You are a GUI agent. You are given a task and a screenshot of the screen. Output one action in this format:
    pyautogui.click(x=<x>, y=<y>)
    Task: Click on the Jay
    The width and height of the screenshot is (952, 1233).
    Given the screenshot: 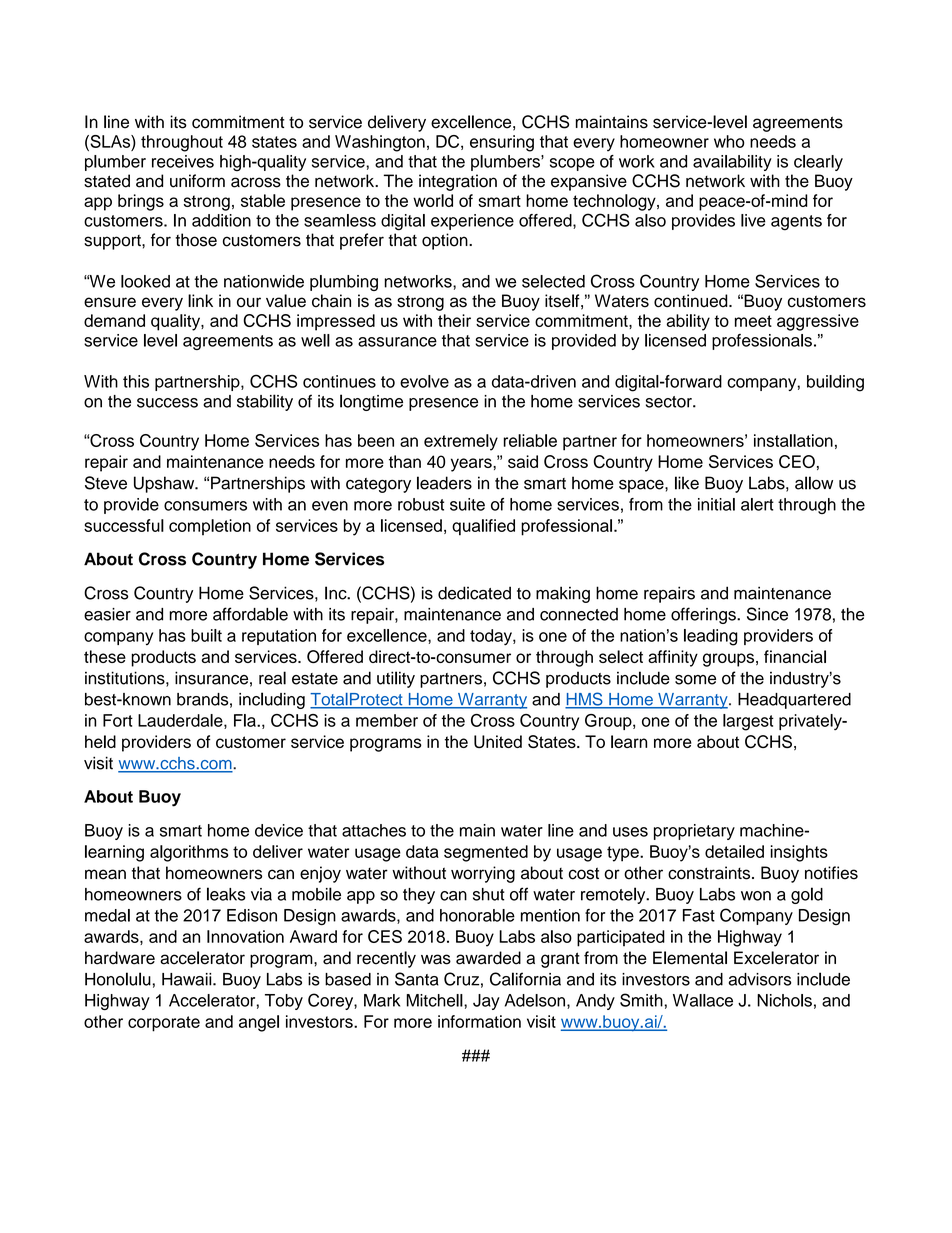 What is the action you would take?
    pyautogui.click(x=486, y=1002)
